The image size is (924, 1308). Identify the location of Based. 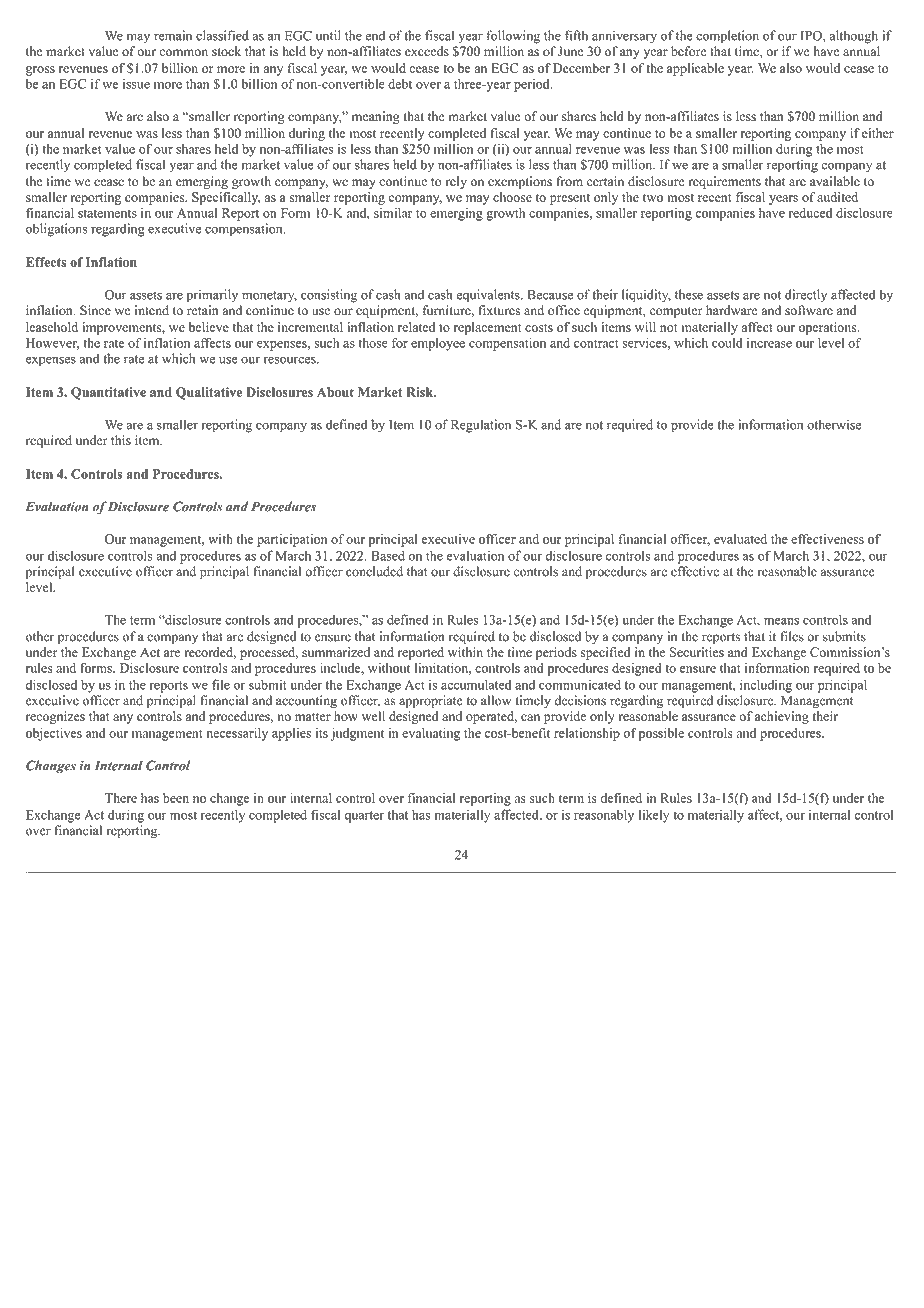
(388, 555).
